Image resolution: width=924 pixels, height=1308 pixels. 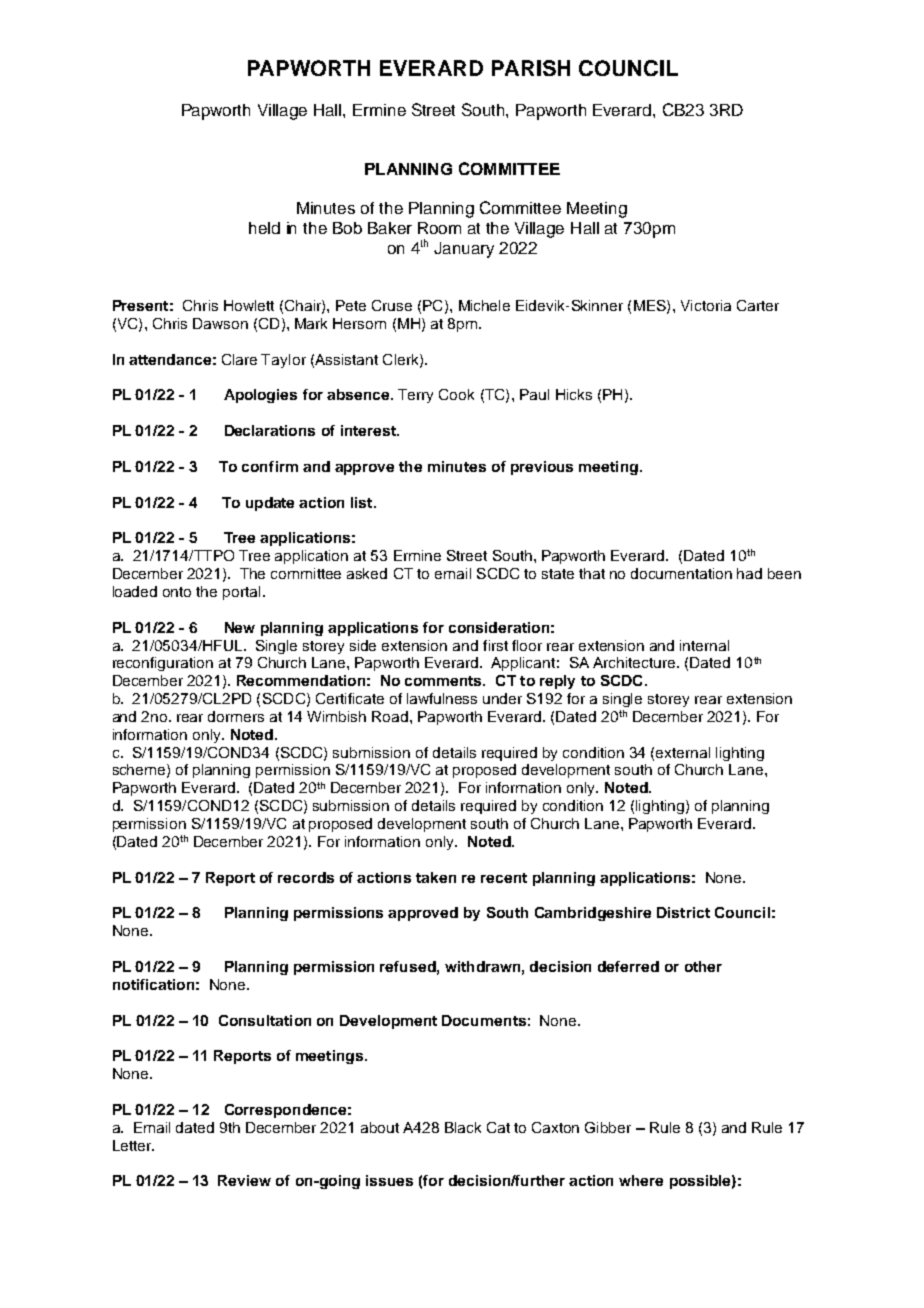 What do you see at coordinates (306, 877) in the page?
I see `records` at bounding box center [306, 877].
